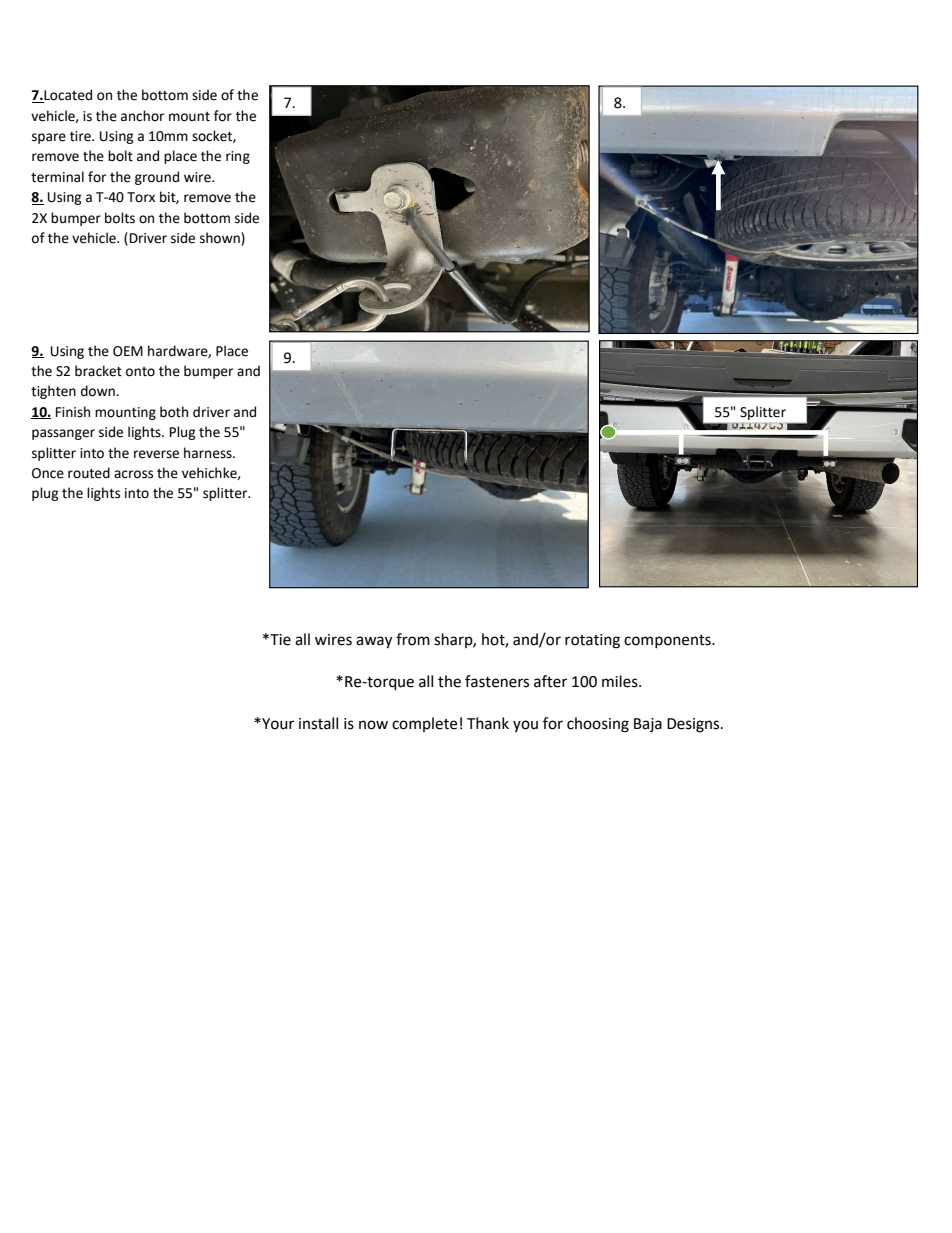  What do you see at coordinates (318, 723) in the page?
I see `install` at bounding box center [318, 723].
